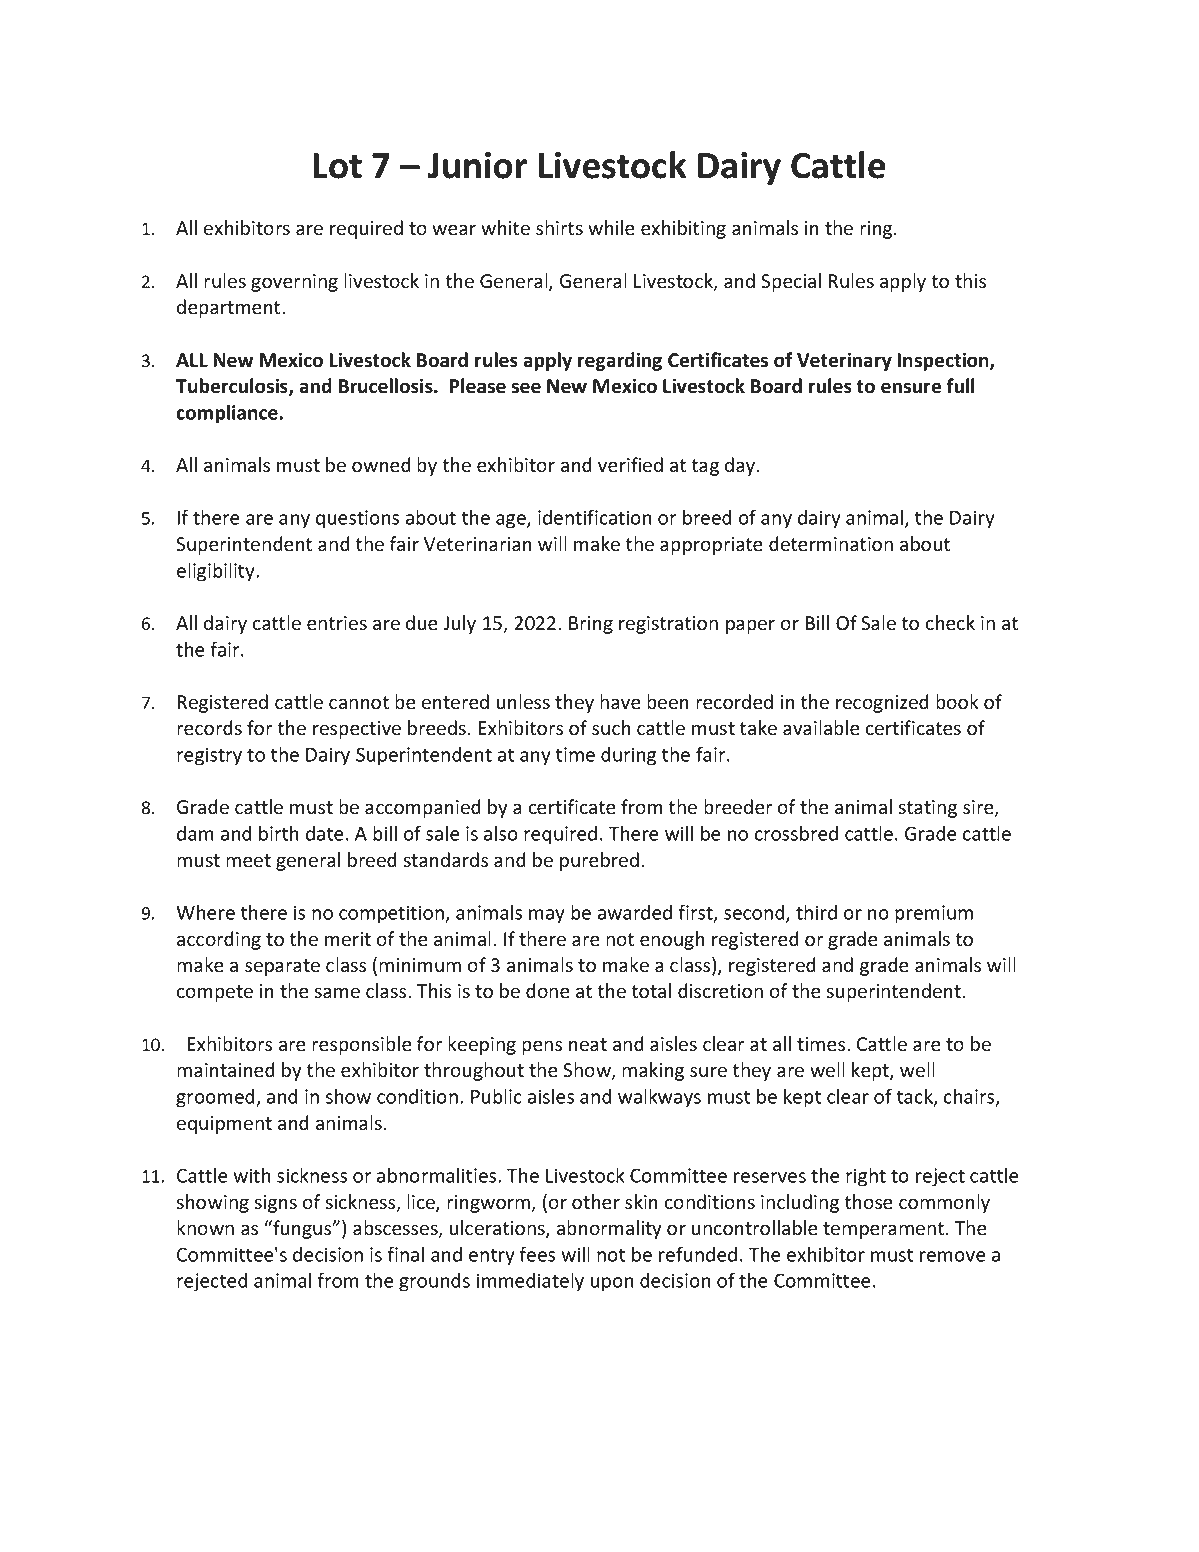 The height and width of the document is (1552, 1199). I want to click on premium, so click(934, 914).
